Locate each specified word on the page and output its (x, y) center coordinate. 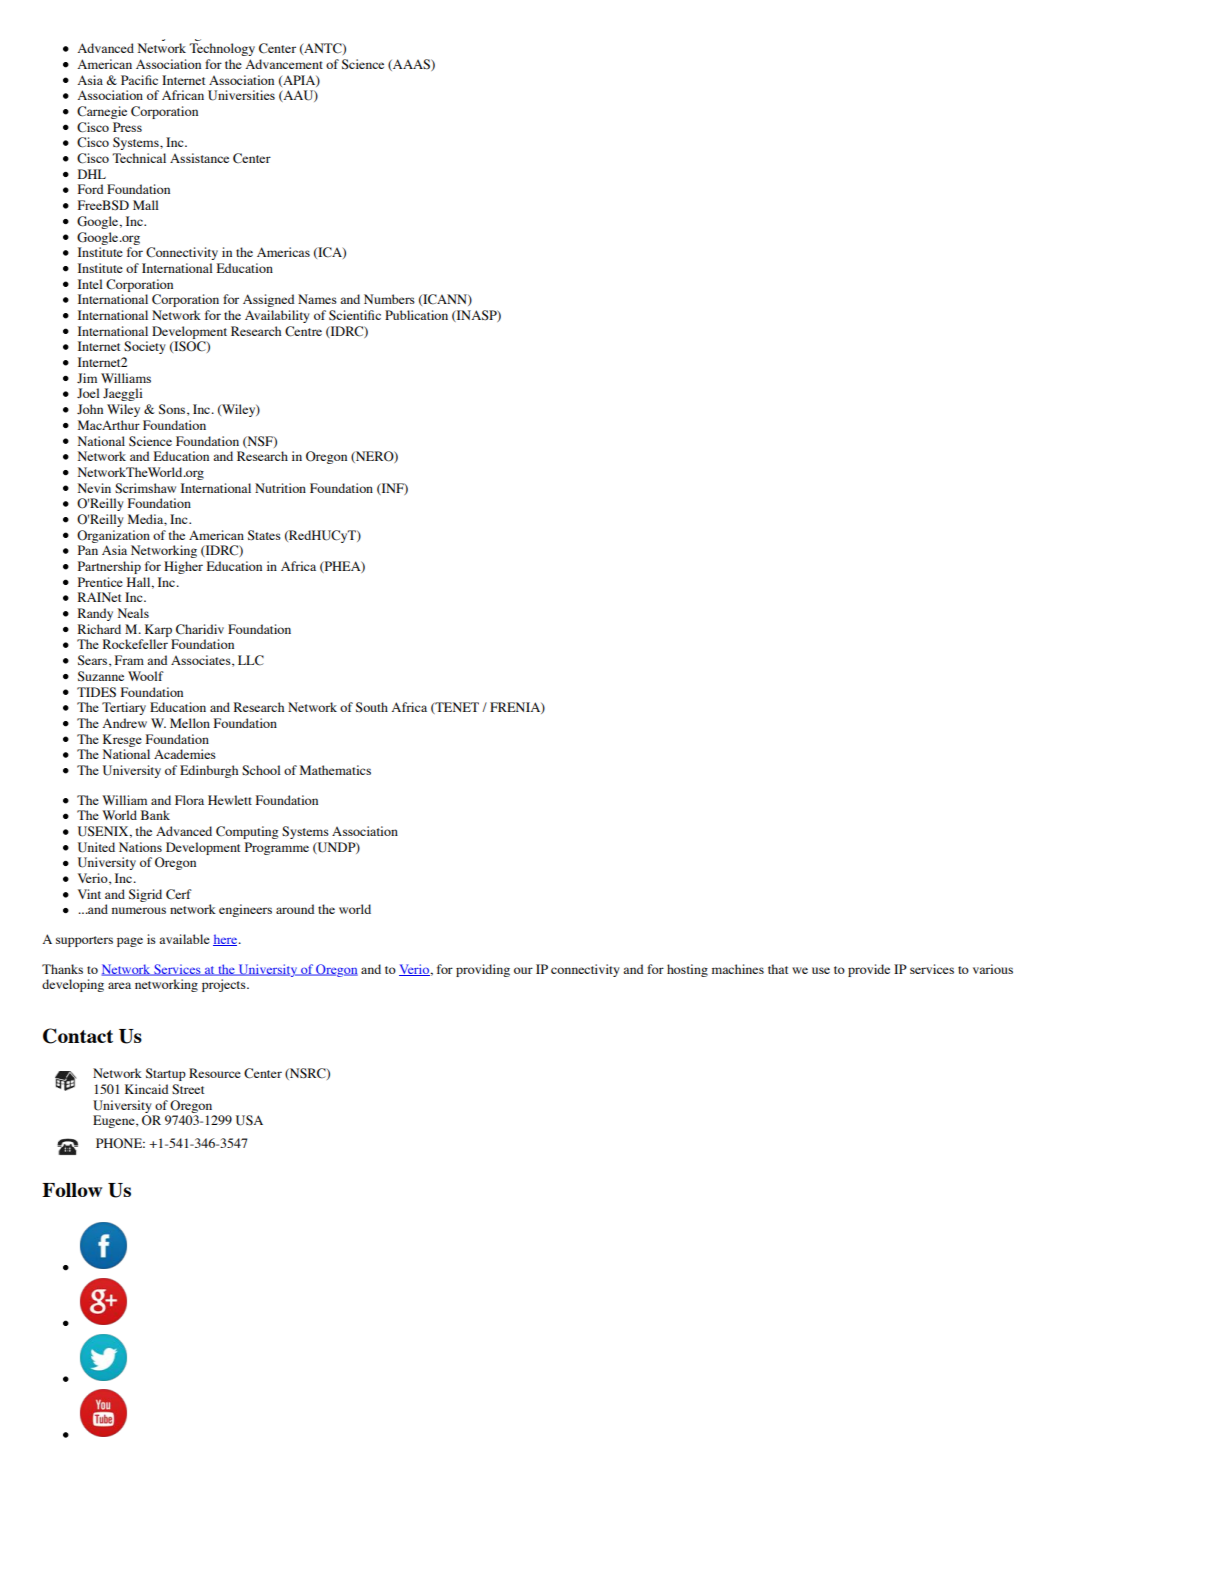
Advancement (284, 64)
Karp (158, 630)
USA (249, 1120)
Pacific (139, 80)
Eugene (115, 1121)
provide (869, 970)
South (372, 707)
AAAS (411, 65)
